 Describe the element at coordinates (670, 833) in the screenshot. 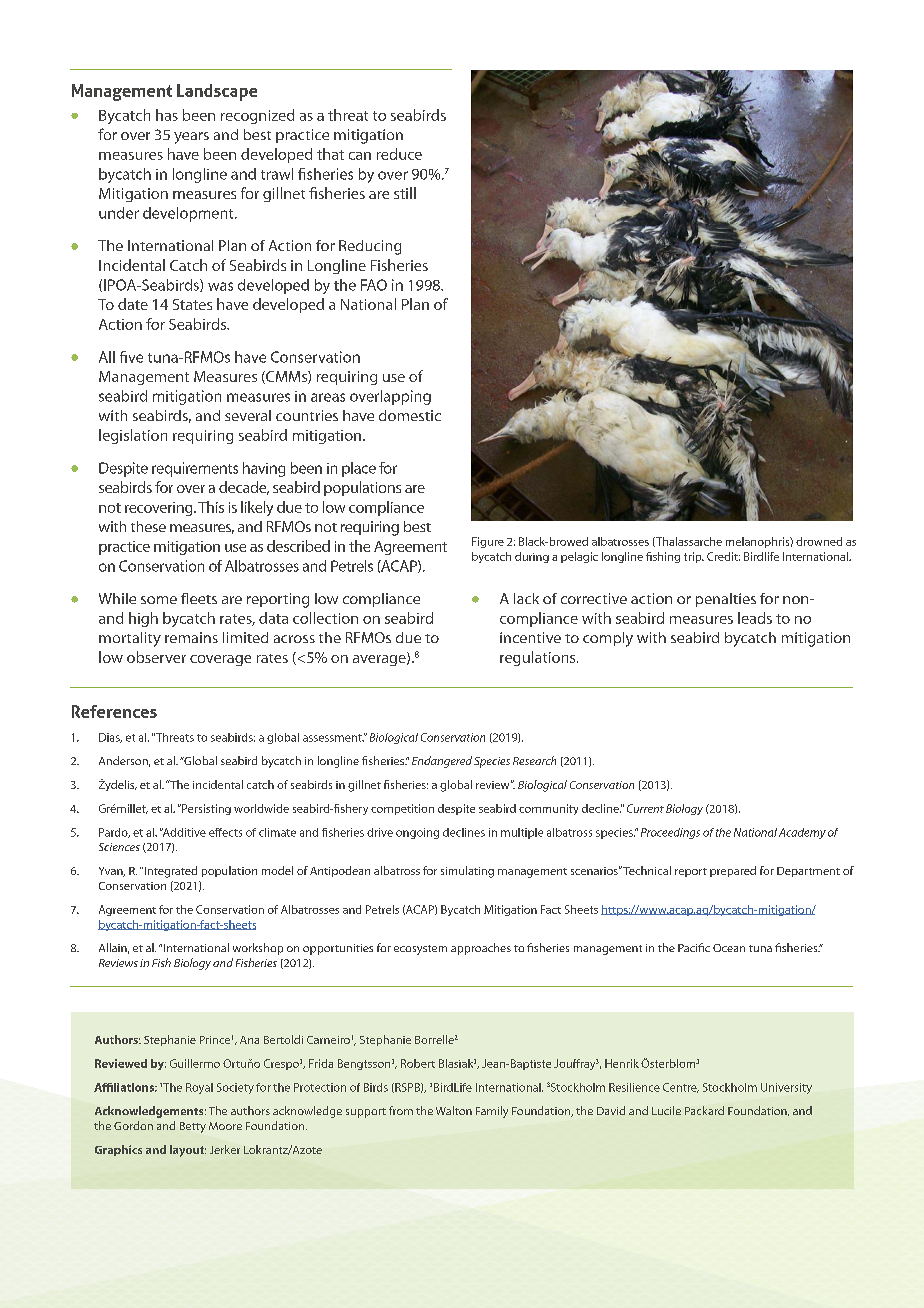

I see `Proceedings` at that location.
